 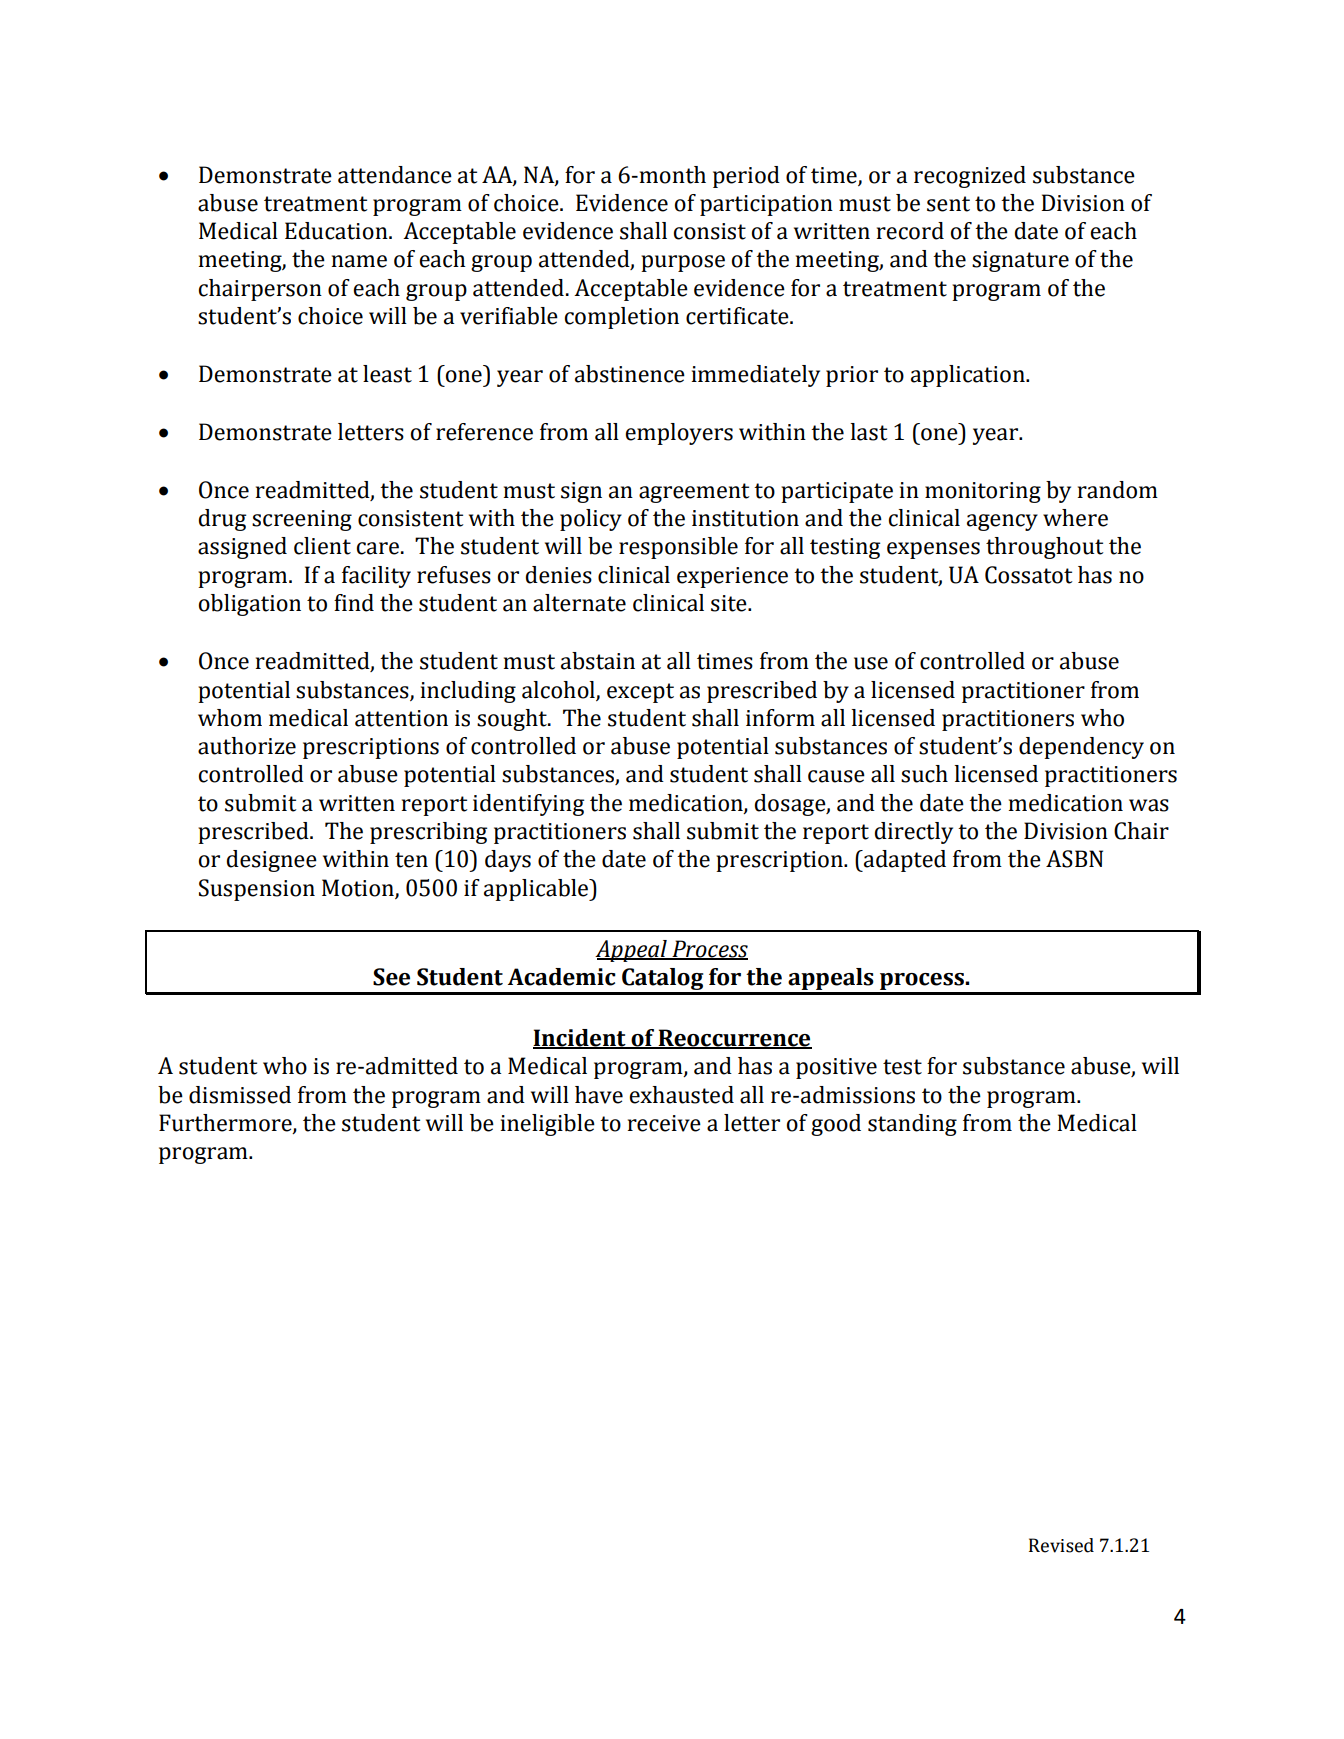 What do you see at coordinates (640, 693) in the image?
I see `except` at bounding box center [640, 693].
